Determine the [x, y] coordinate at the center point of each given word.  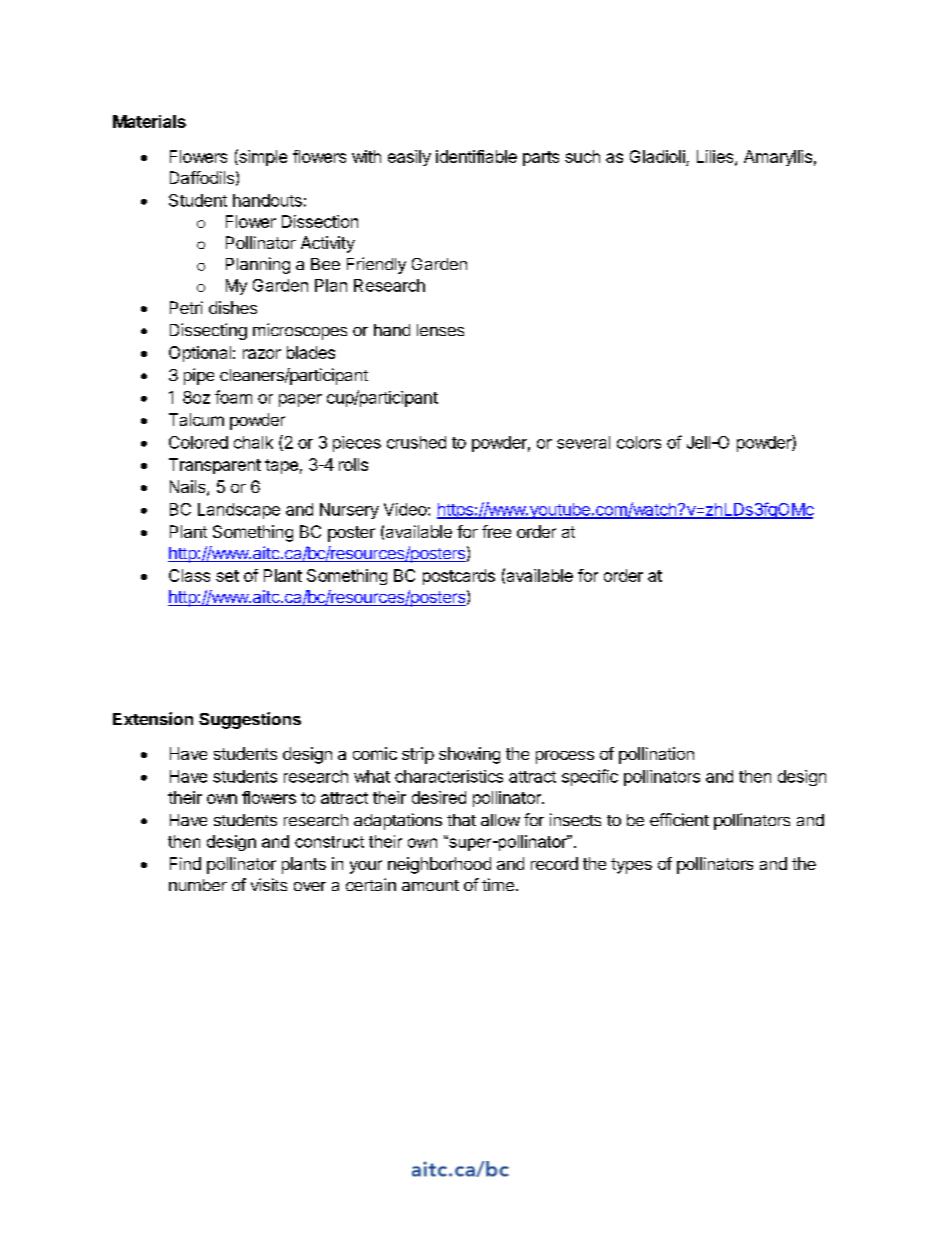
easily [409, 158]
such [582, 156]
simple [262, 157]
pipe [199, 376]
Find [185, 863]
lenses [440, 330]
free [496, 531]
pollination [656, 755]
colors [639, 442]
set [227, 576]
